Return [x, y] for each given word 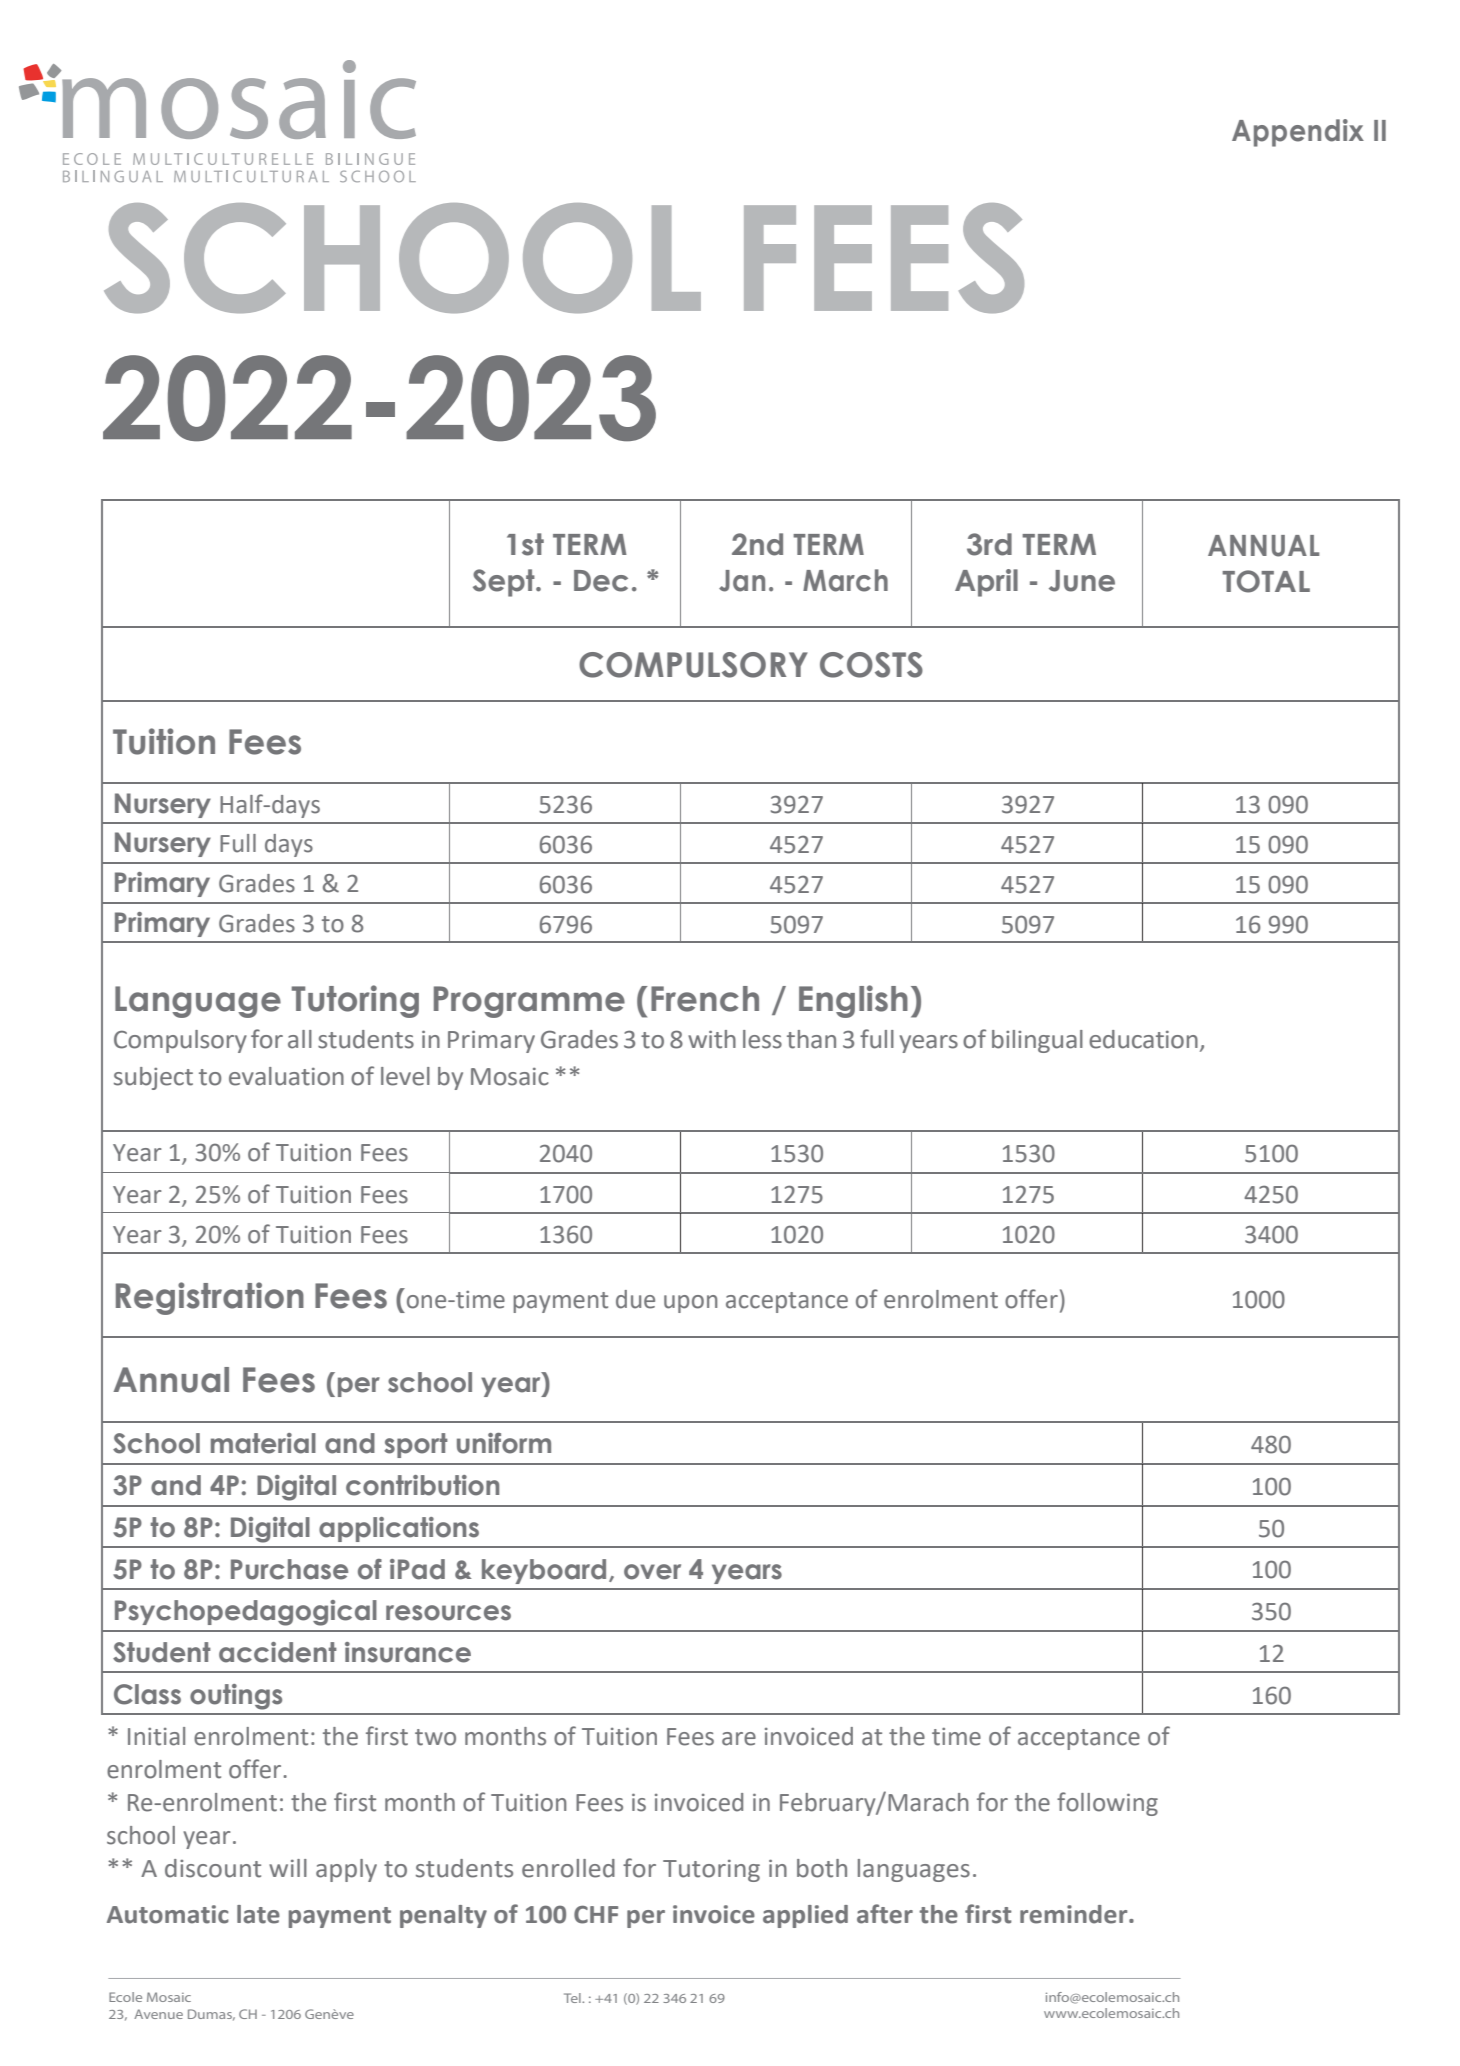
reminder [1075, 1914]
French [705, 999]
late [258, 1914]
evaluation [286, 1076]
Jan [742, 581]
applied [805, 1916]
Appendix [1298, 133]
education [1143, 1039]
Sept [505, 583]
